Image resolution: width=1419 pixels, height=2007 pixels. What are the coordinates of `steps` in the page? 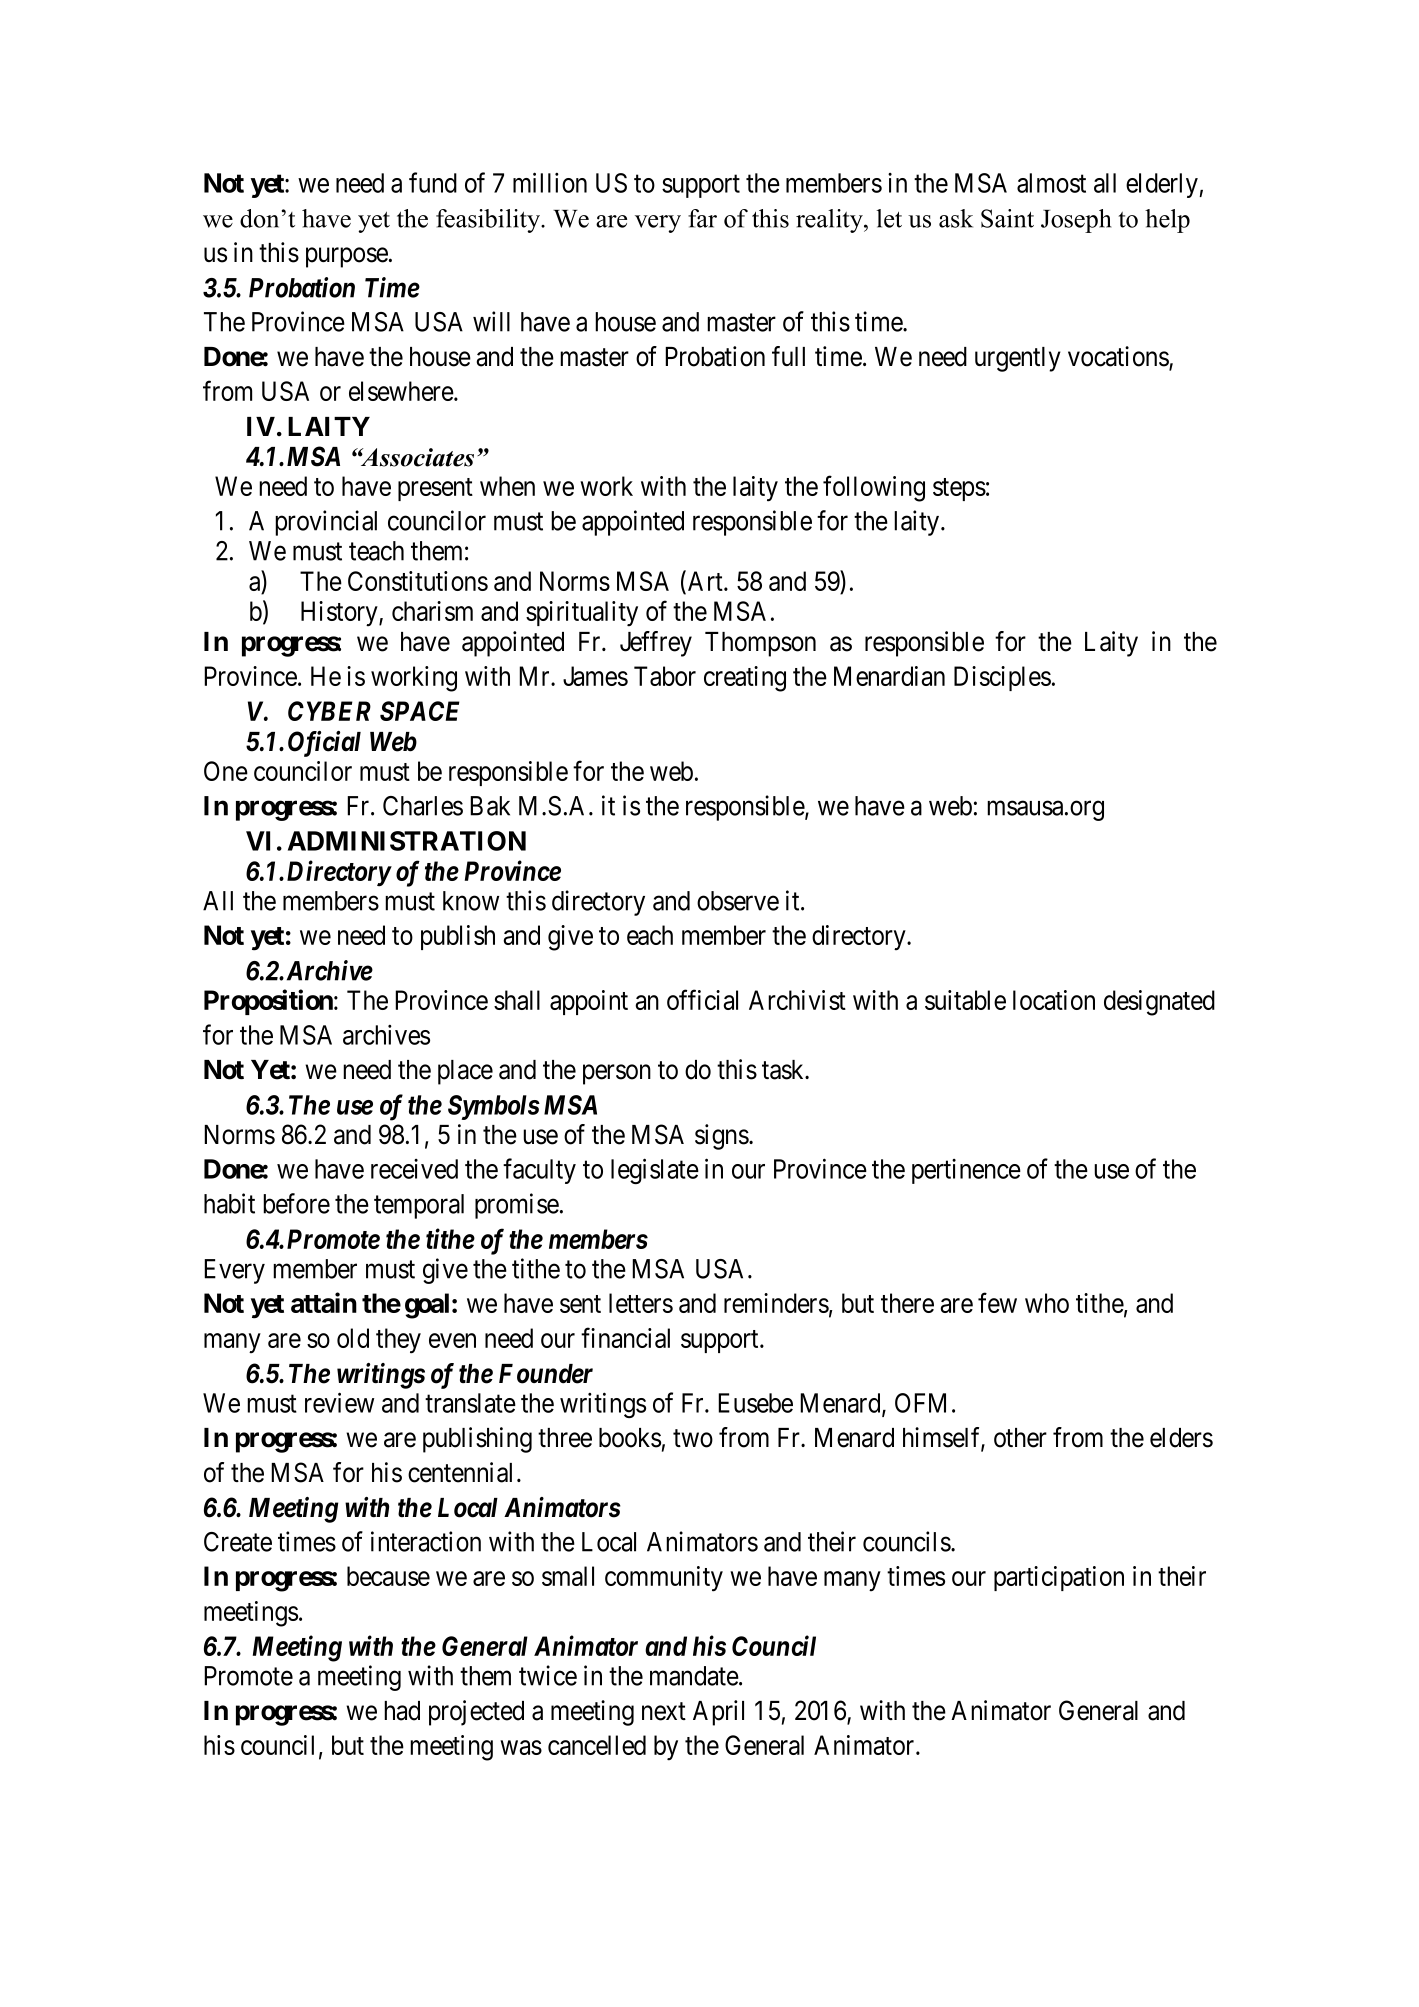 It's located at (959, 489).
